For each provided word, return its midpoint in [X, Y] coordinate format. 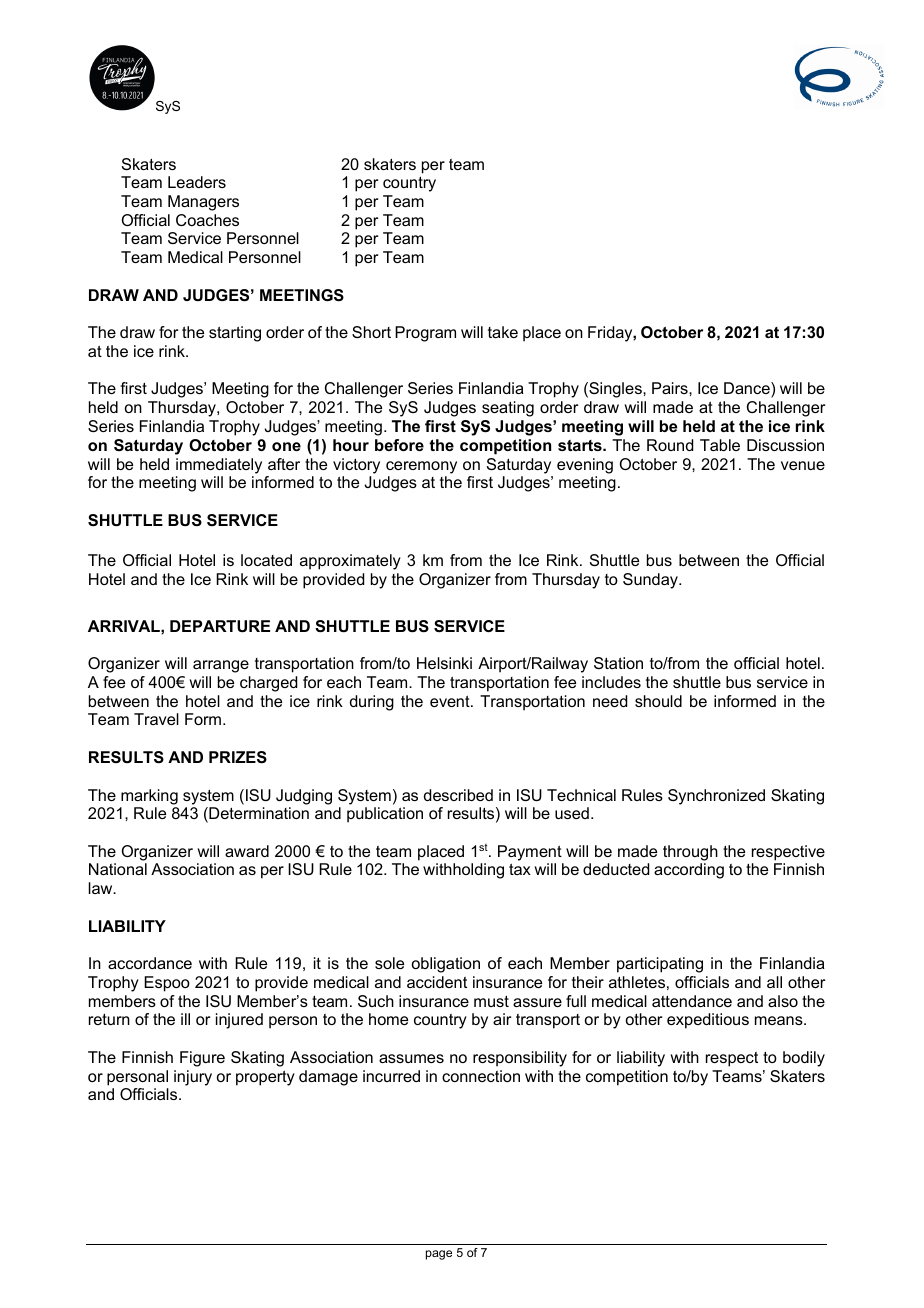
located [266, 560]
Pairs [671, 388]
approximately [350, 562]
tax [520, 869]
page [439, 1255]
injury [193, 1078]
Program [425, 334]
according [689, 871]
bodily [804, 1059]
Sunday [651, 581]
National [118, 869]
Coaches [207, 220]
